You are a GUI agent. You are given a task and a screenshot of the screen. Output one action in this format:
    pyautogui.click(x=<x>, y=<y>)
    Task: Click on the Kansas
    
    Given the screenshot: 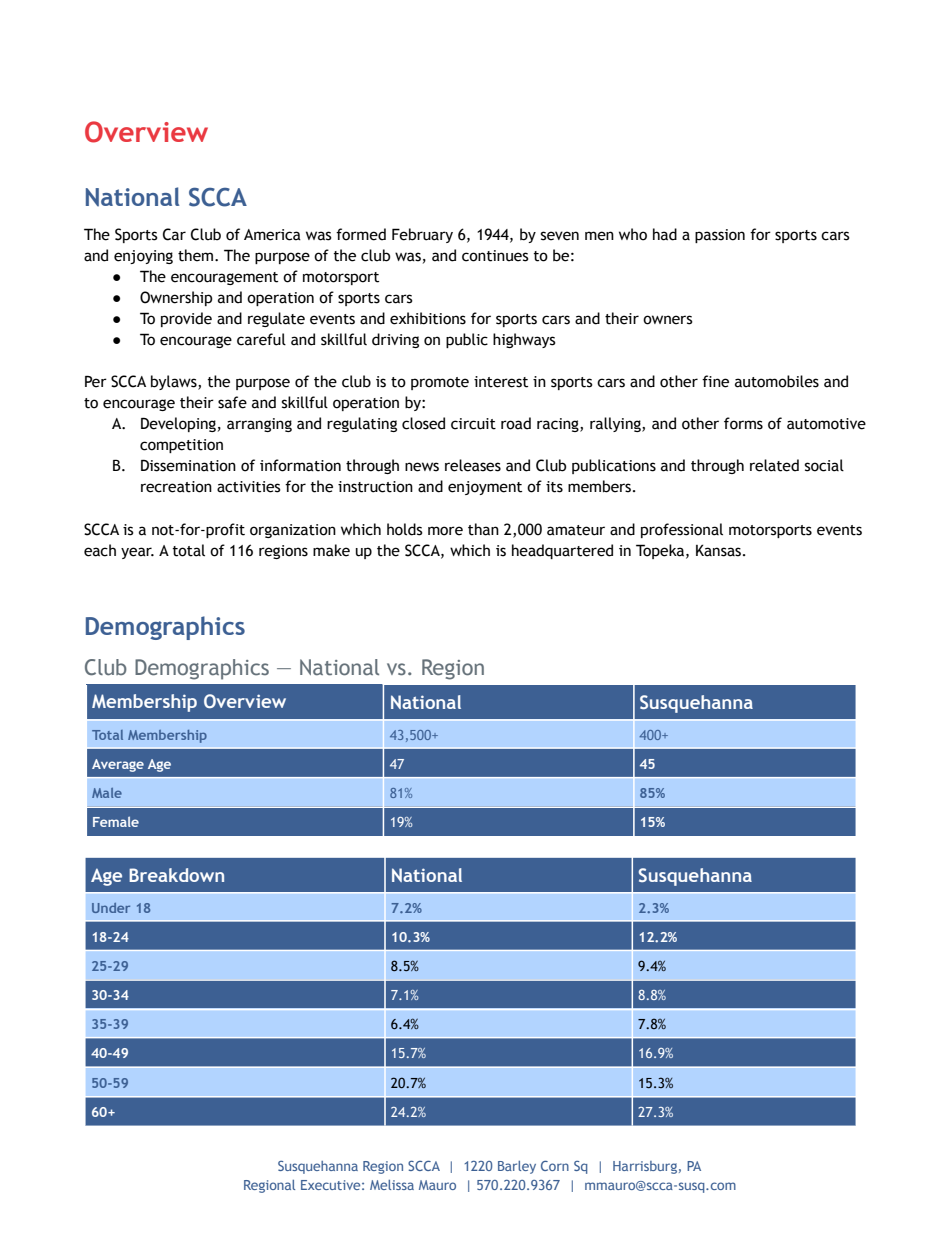 What is the action you would take?
    pyautogui.click(x=720, y=550)
